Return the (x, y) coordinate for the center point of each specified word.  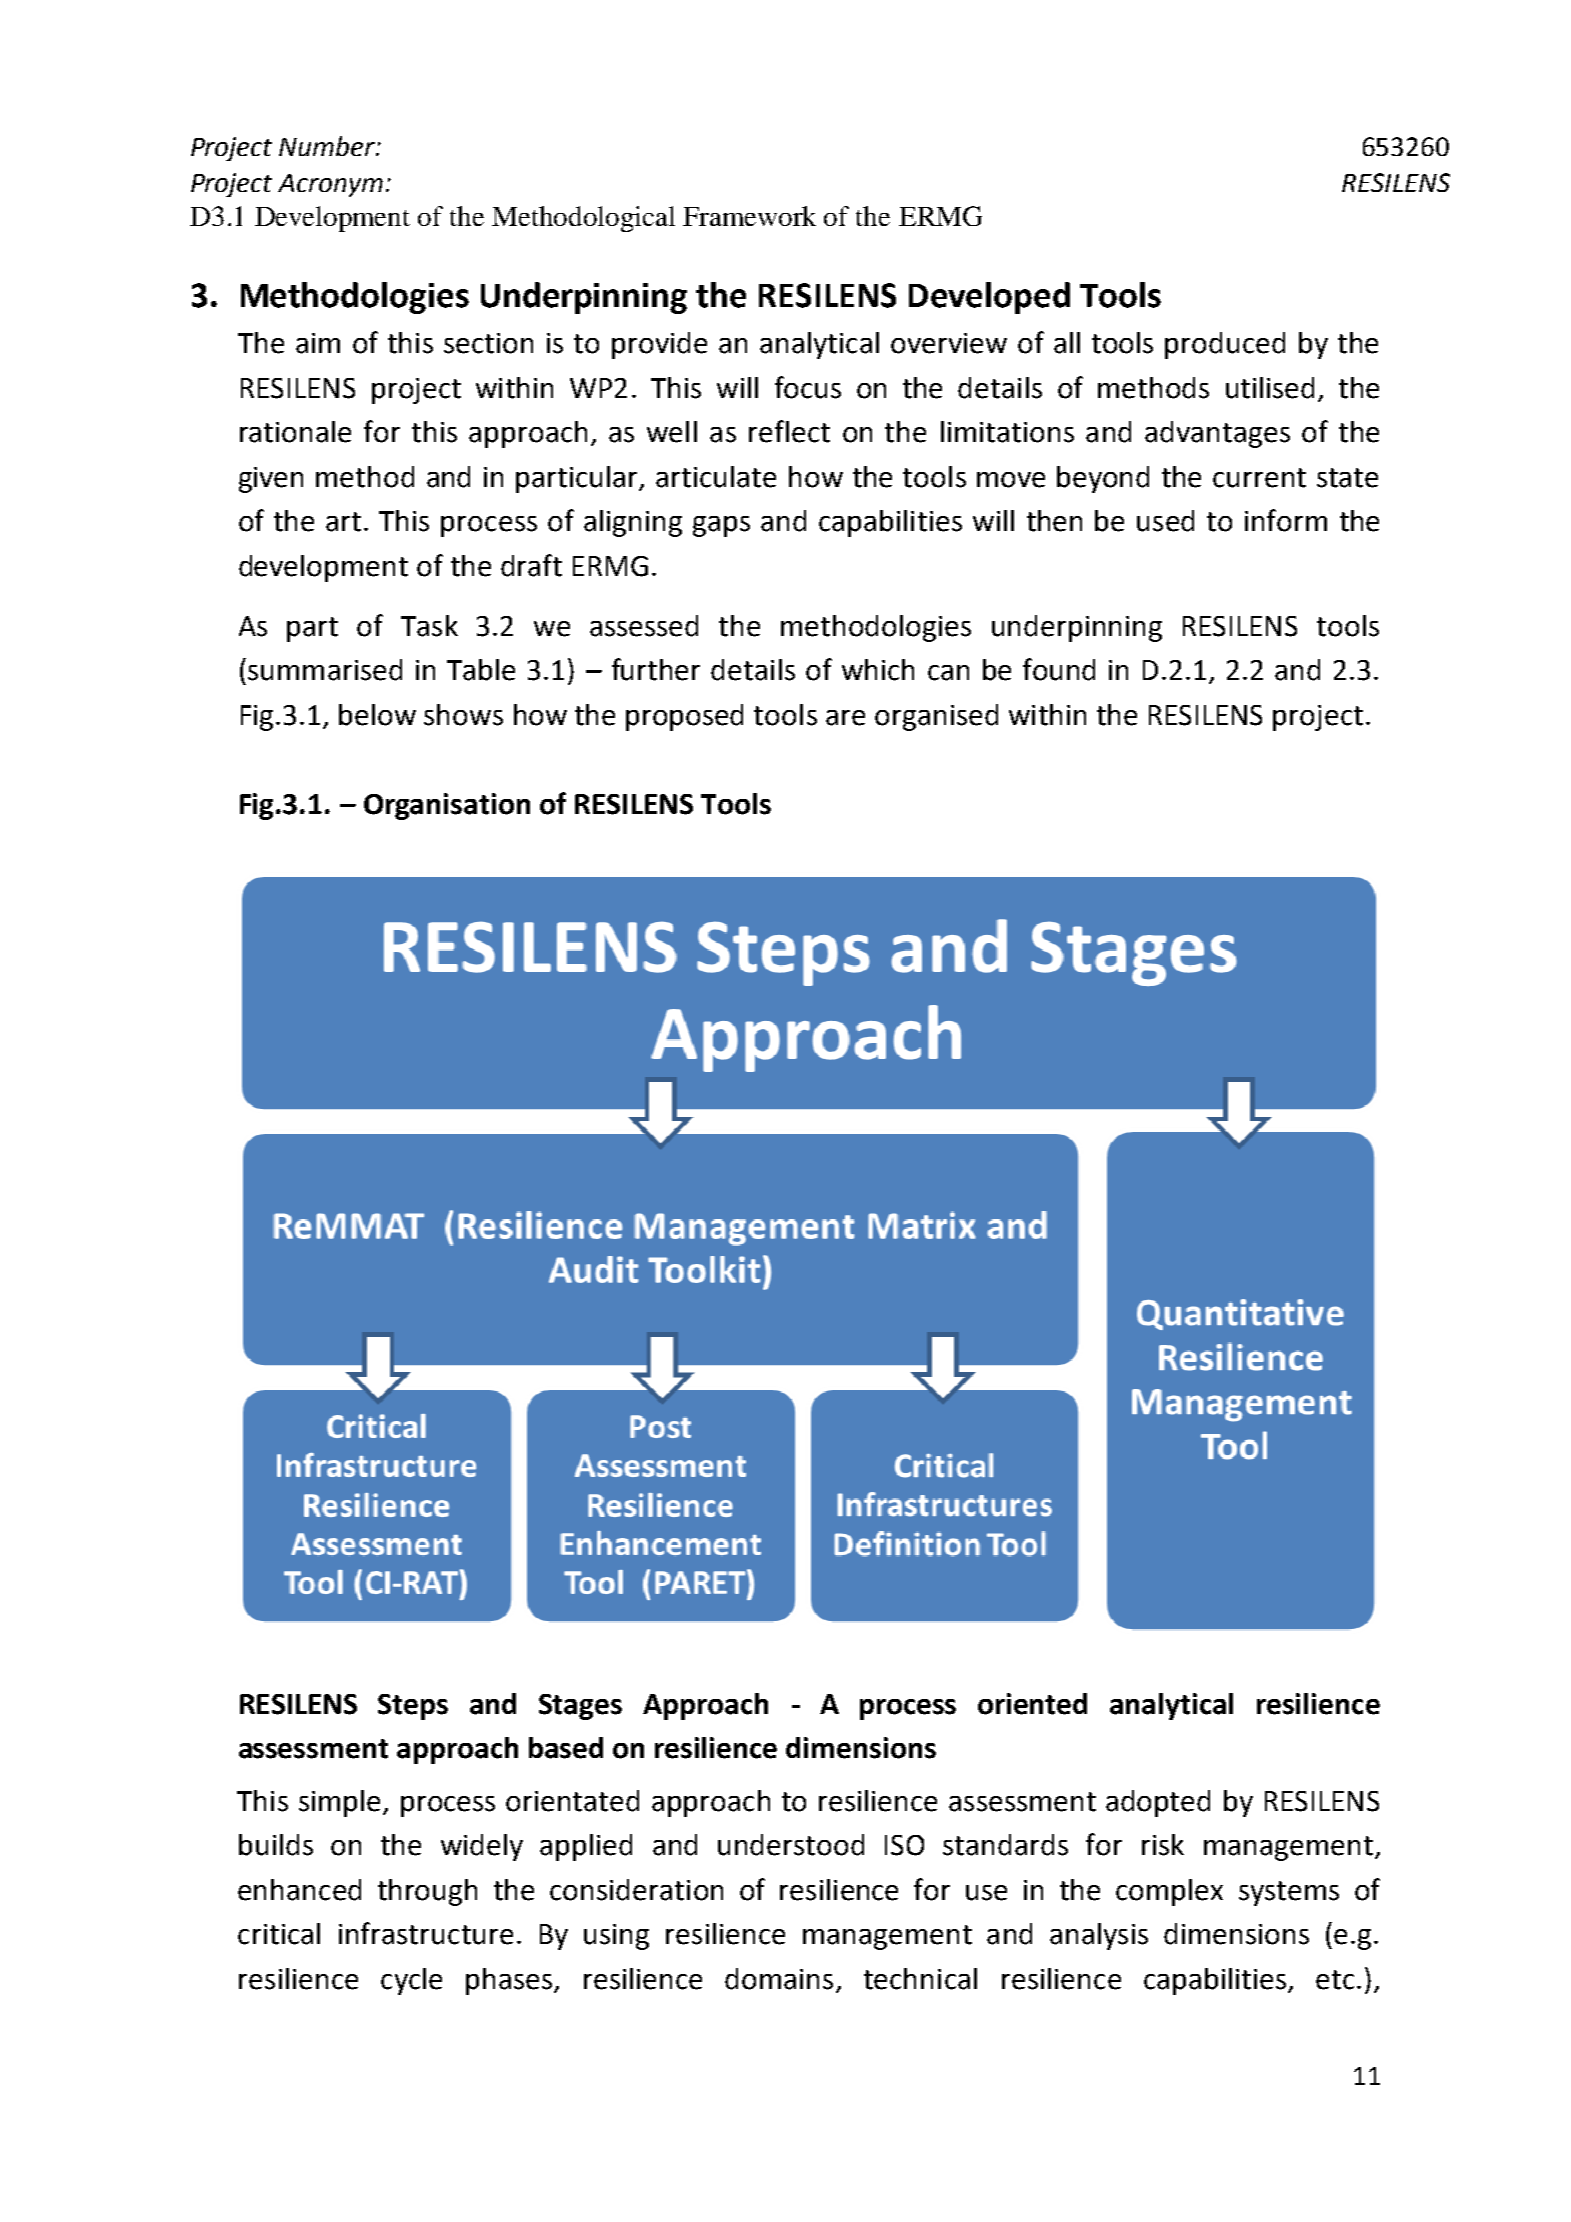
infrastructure (426, 1933)
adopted (1158, 1803)
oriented (1032, 1704)
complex (1169, 1892)
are (845, 718)
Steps (413, 1707)
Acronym (330, 185)
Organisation (447, 806)
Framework (749, 216)
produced (1225, 345)
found (1059, 669)
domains (779, 1979)
